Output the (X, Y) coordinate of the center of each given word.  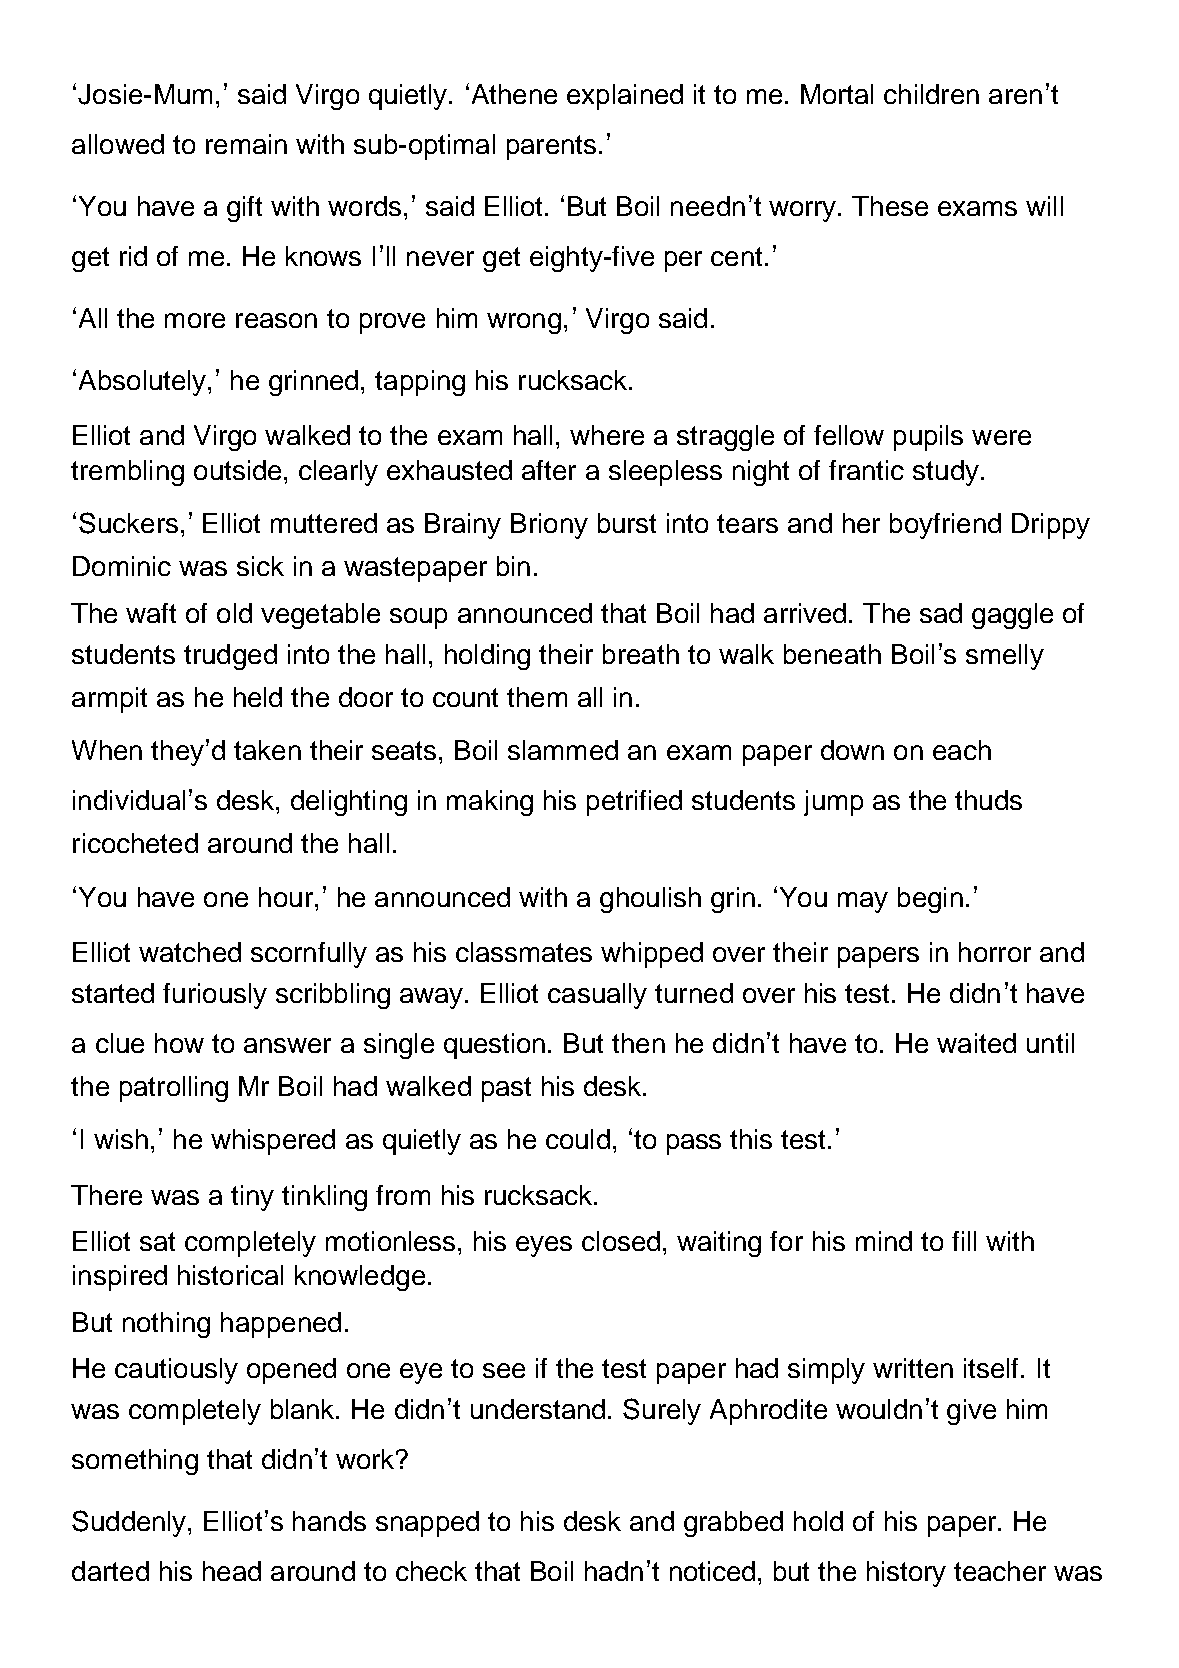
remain (246, 144)
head (232, 1571)
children (931, 94)
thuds (988, 800)
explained (625, 97)
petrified (634, 803)
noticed (712, 1571)
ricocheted (135, 843)
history (906, 1574)
